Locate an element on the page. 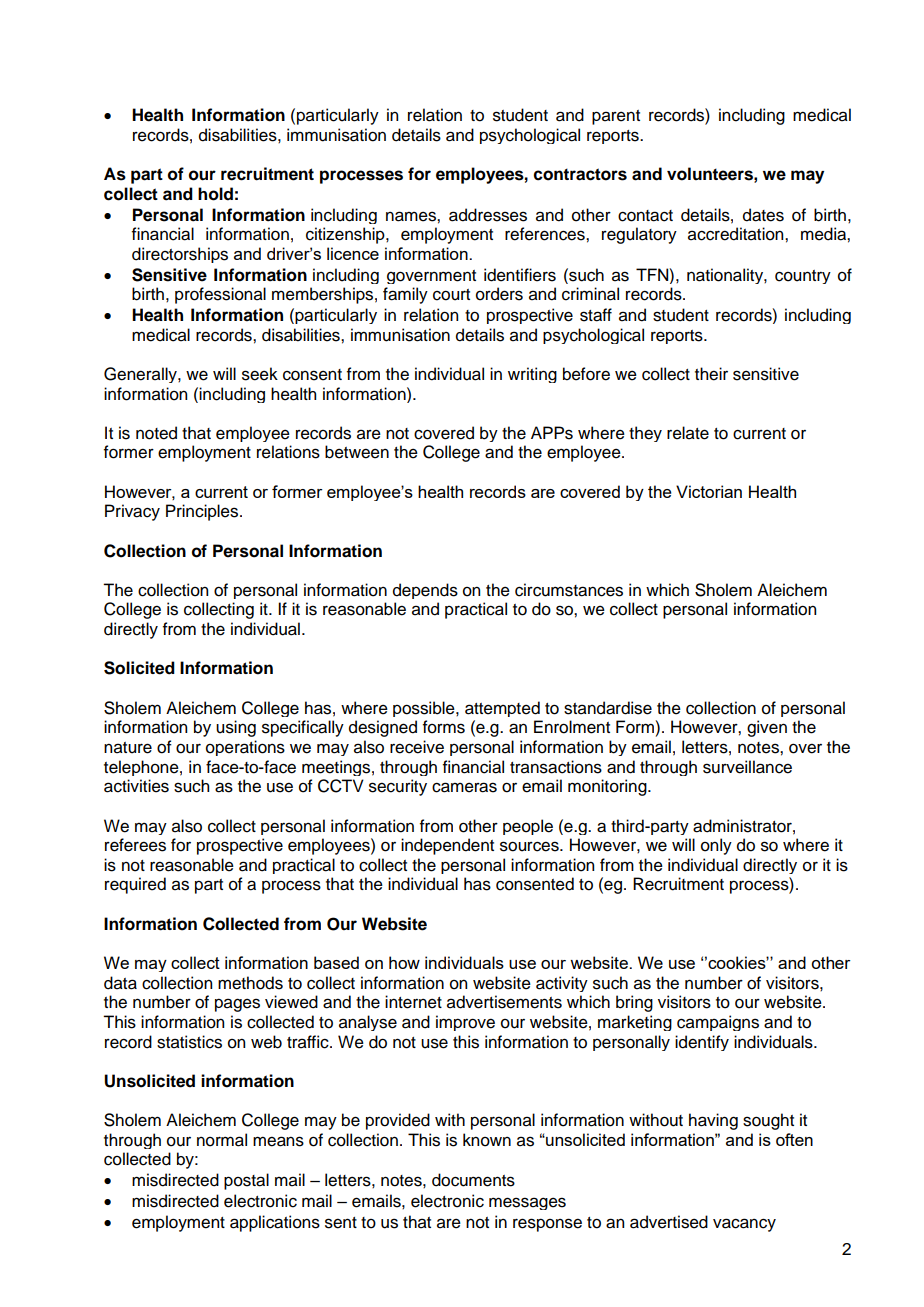 This image has height=1307, width=924. dates is located at coordinates (763, 215).
